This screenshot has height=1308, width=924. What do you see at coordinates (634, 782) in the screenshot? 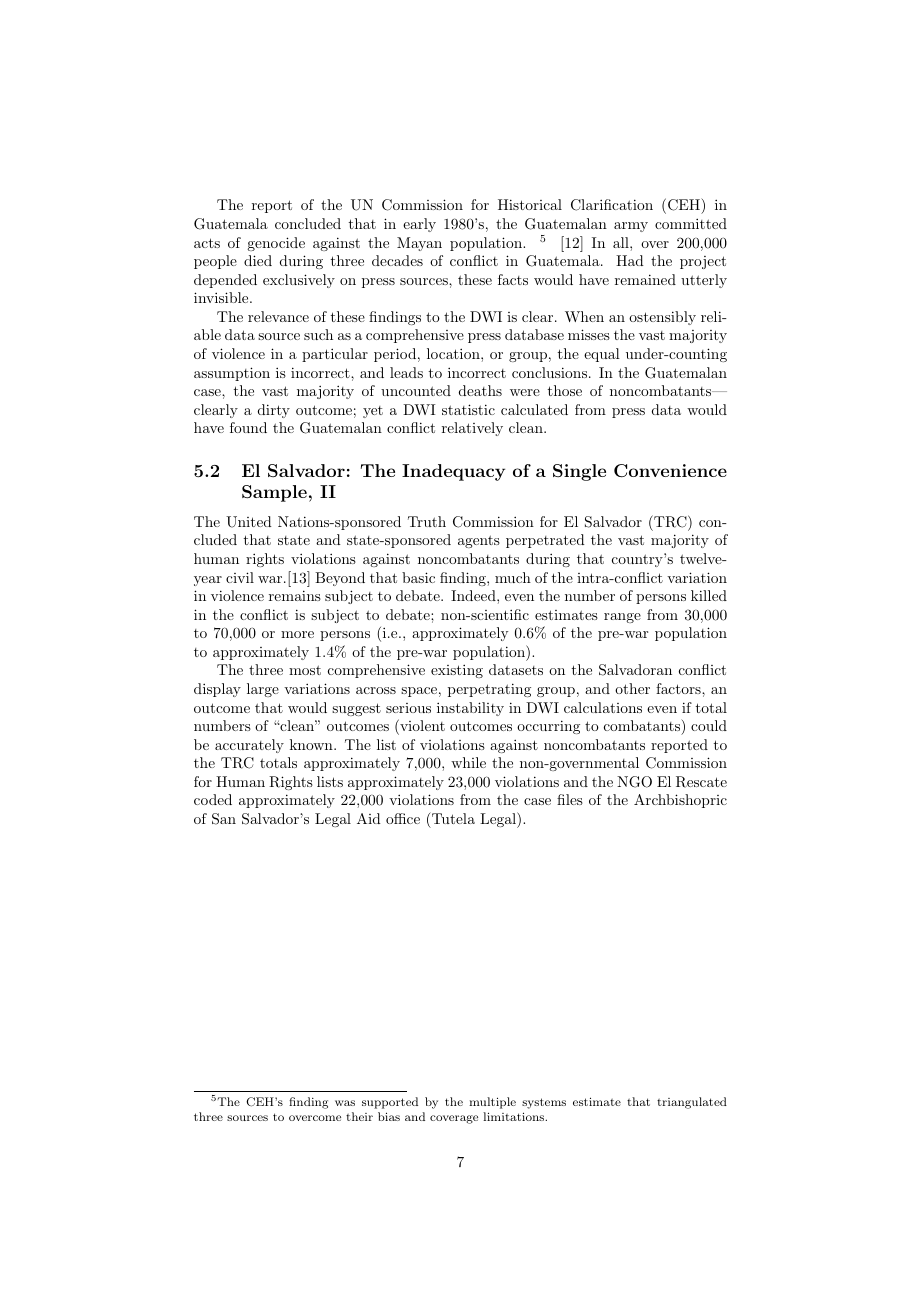
I see `NGO` at bounding box center [634, 782].
